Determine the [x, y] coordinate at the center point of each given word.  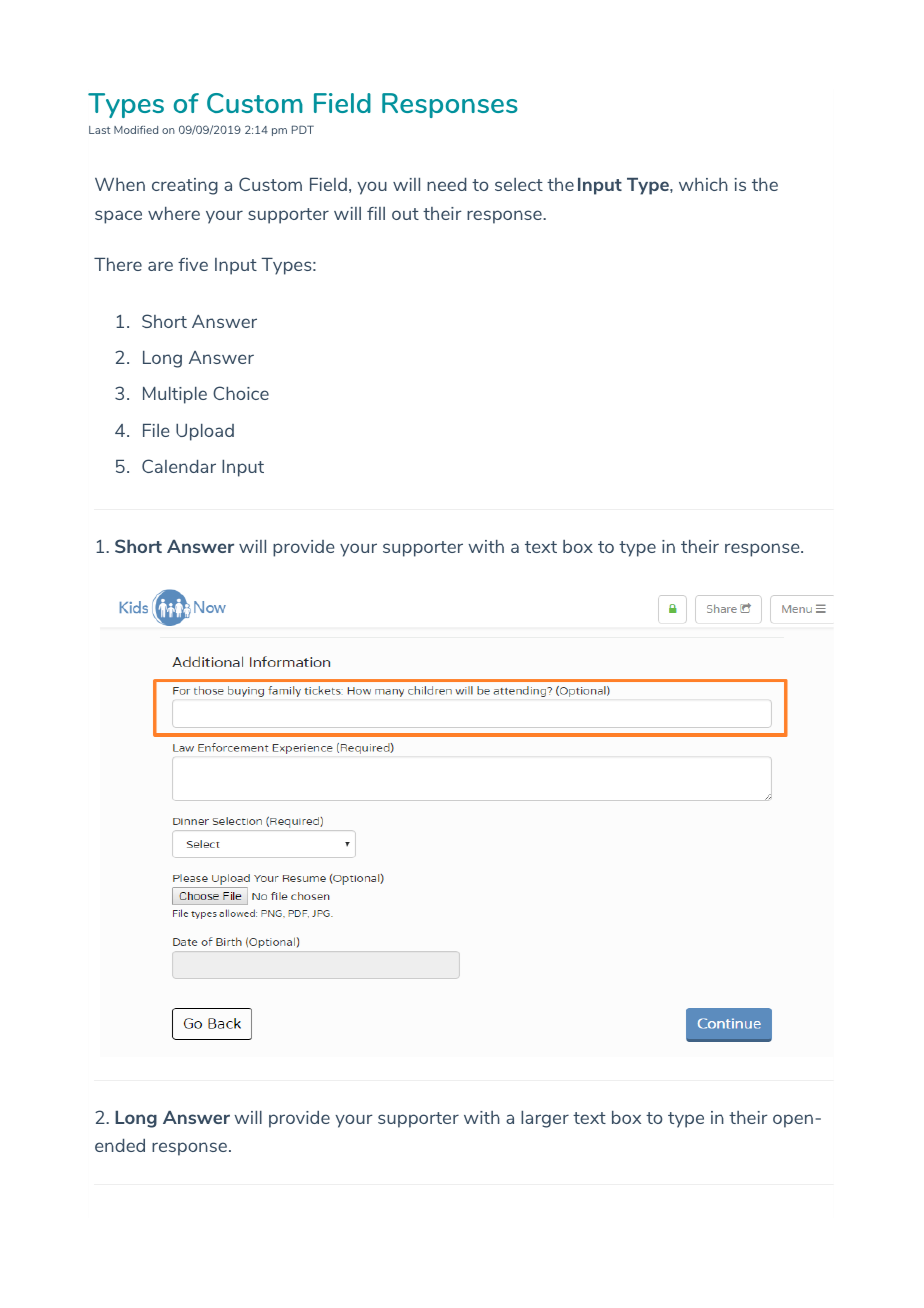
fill [376, 213]
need [447, 184]
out [405, 214]
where [174, 213]
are [160, 266]
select [519, 184]
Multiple [175, 395]
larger [545, 1119]
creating [185, 186]
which [703, 184]
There [118, 264]
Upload [205, 432]
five [193, 264]
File [156, 430]
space [118, 217]
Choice [241, 393]
